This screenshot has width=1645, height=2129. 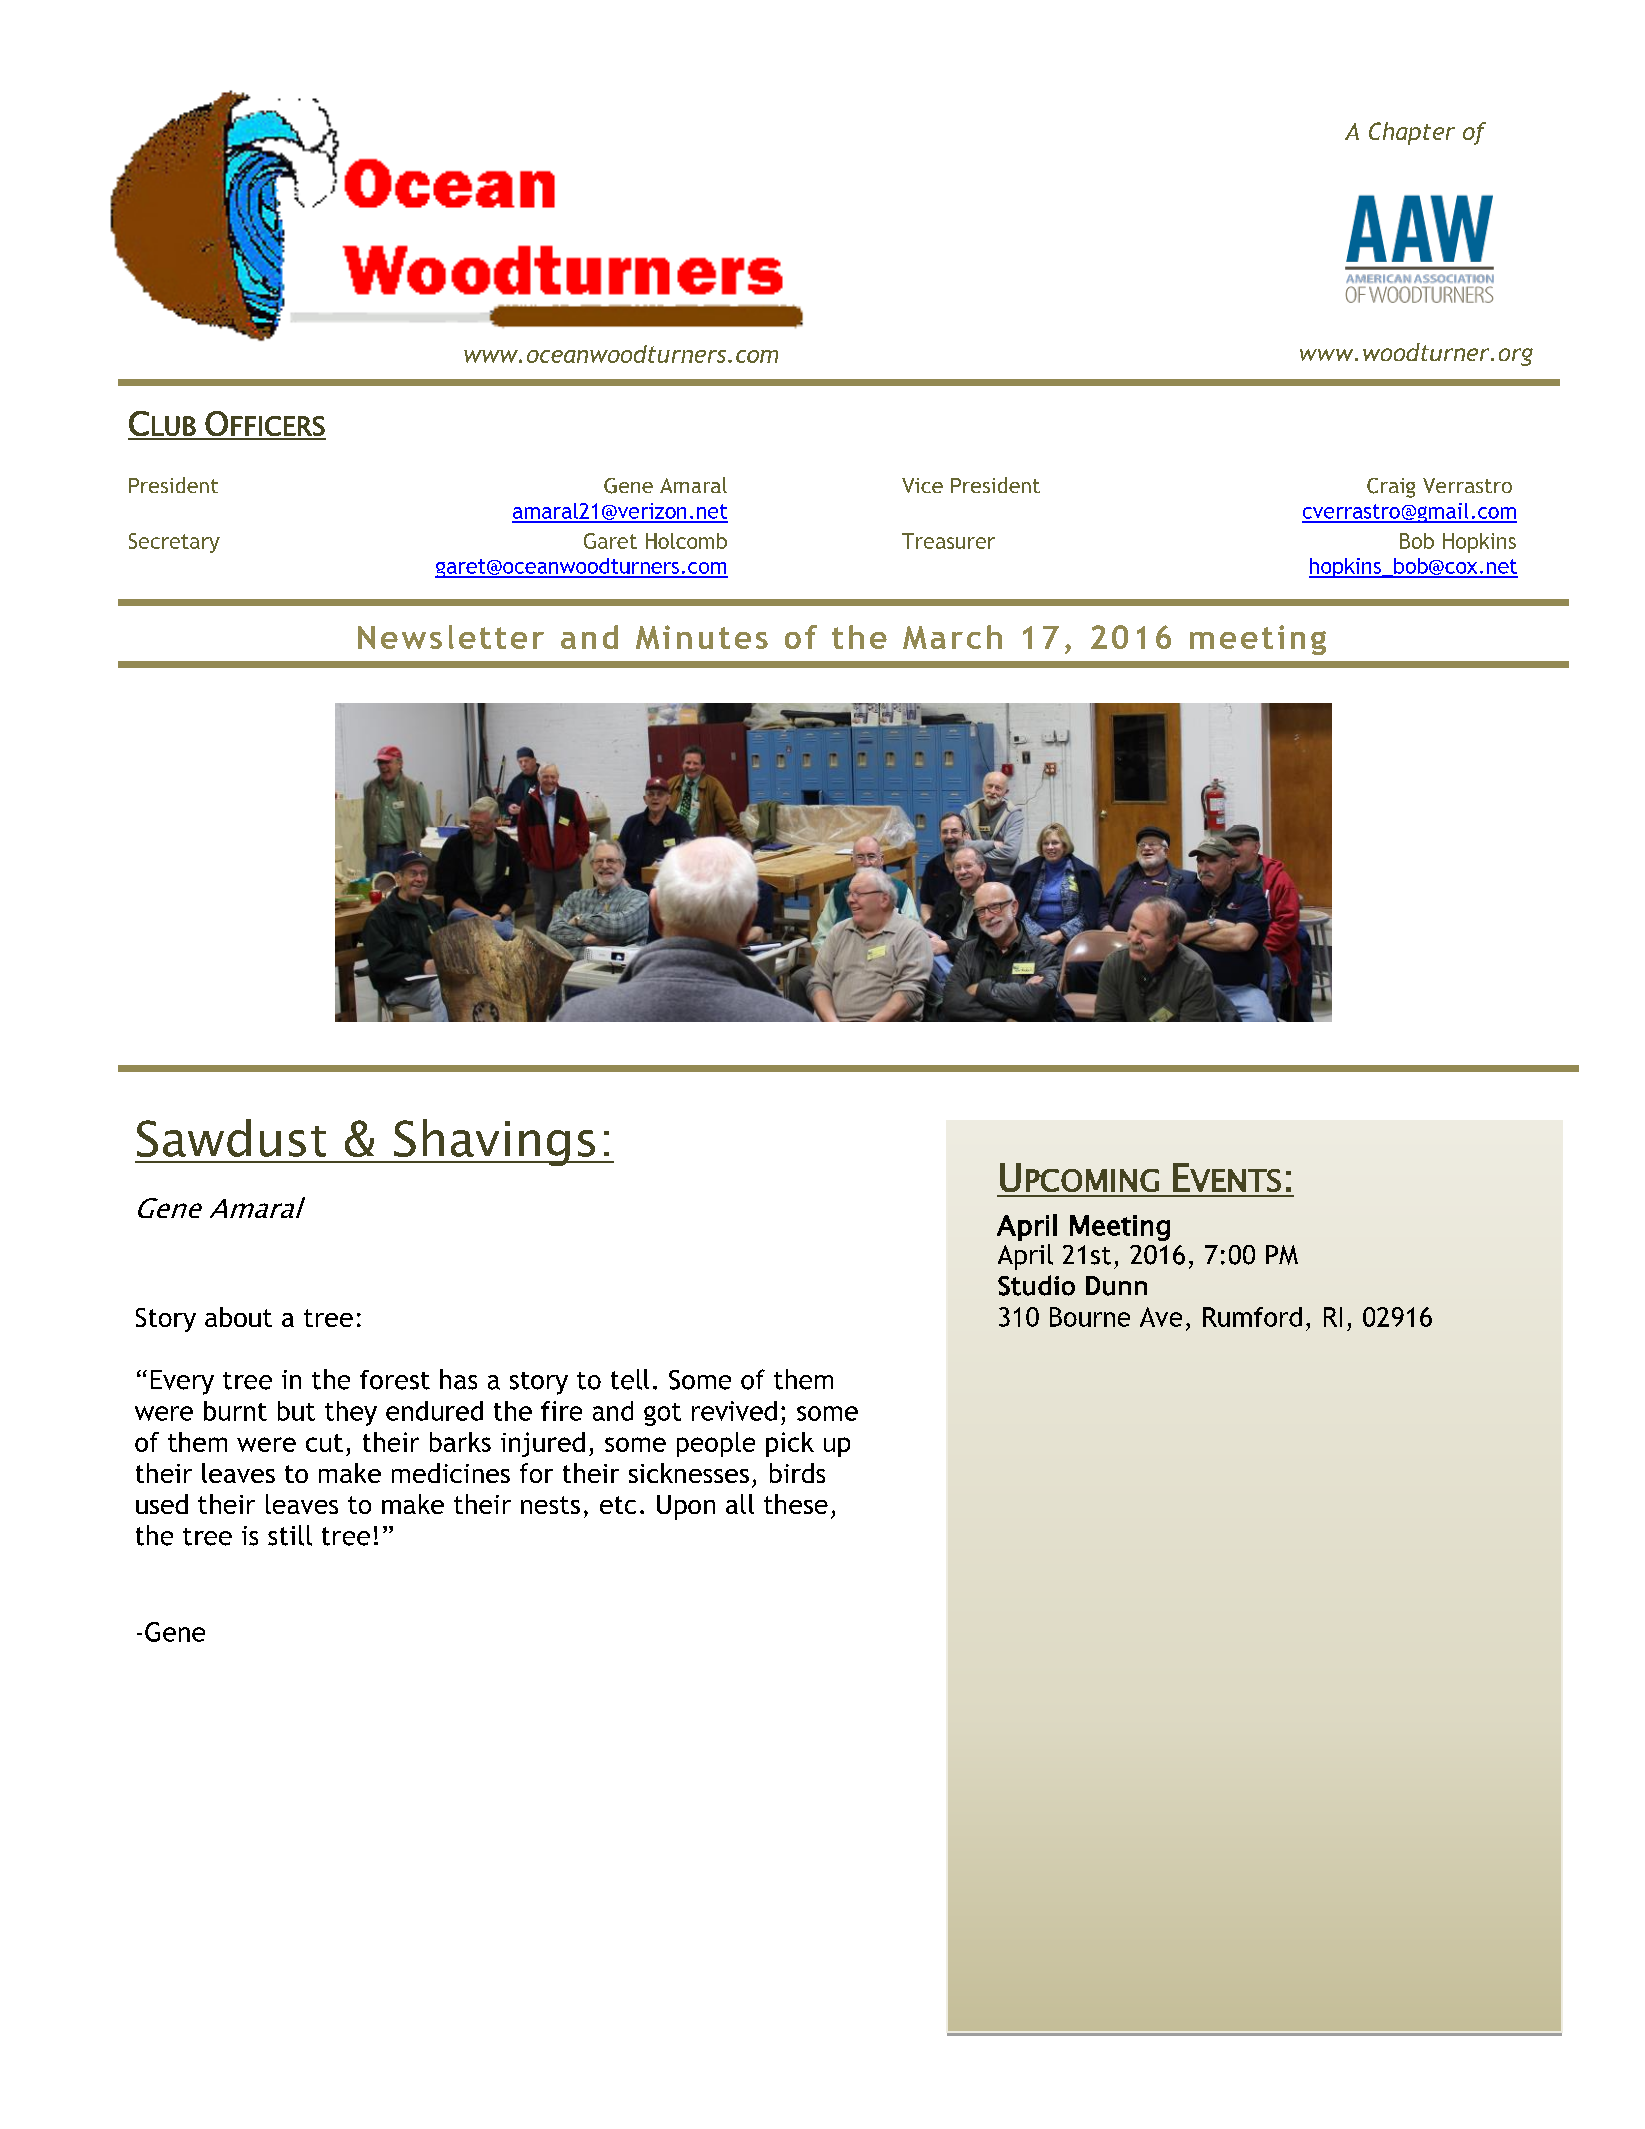 What do you see at coordinates (1252, 1317) in the screenshot?
I see `Rumford` at bounding box center [1252, 1317].
